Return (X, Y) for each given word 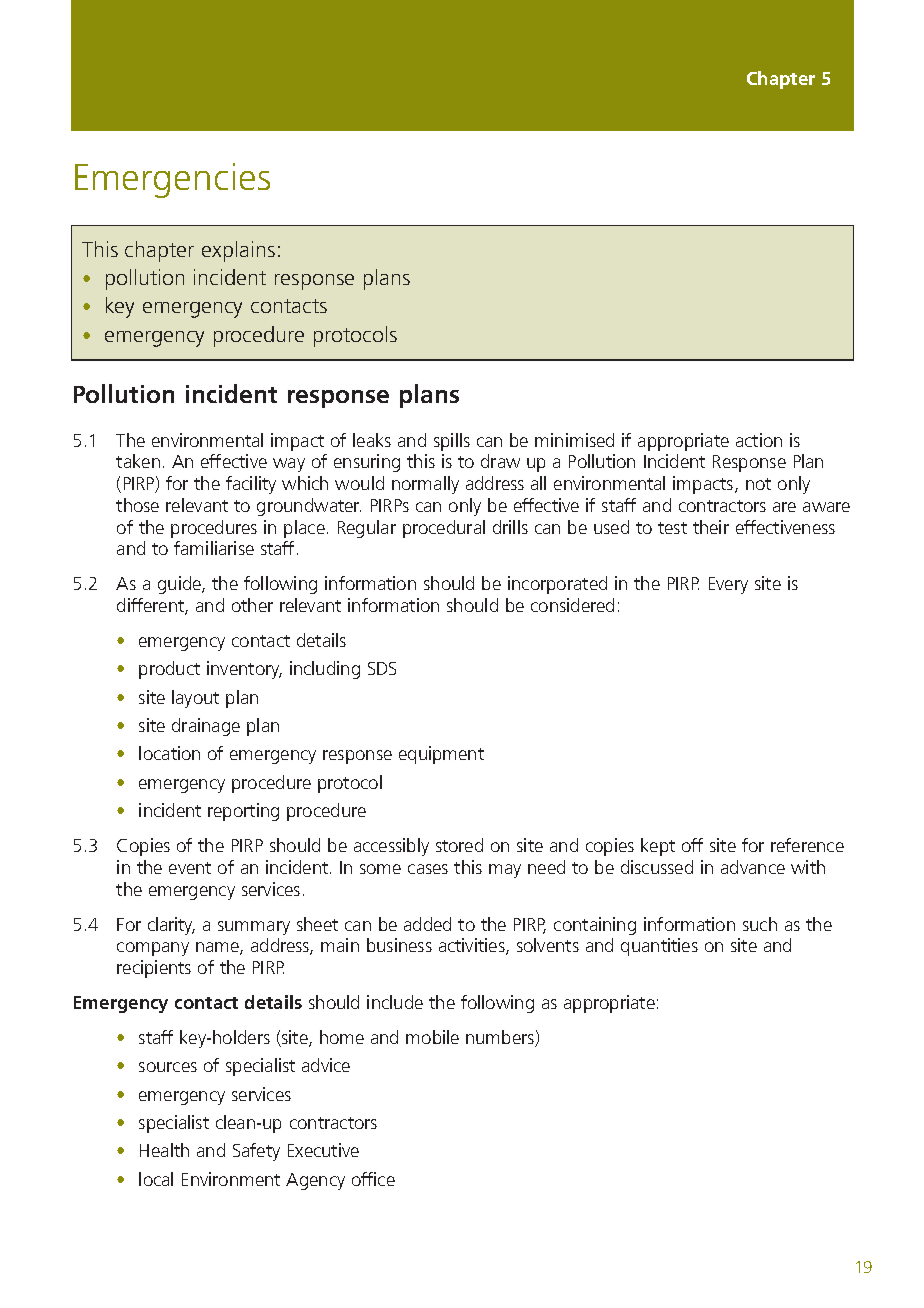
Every (728, 585)
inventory (244, 670)
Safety (256, 1152)
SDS (382, 668)
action (759, 440)
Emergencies (172, 180)
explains (238, 251)
